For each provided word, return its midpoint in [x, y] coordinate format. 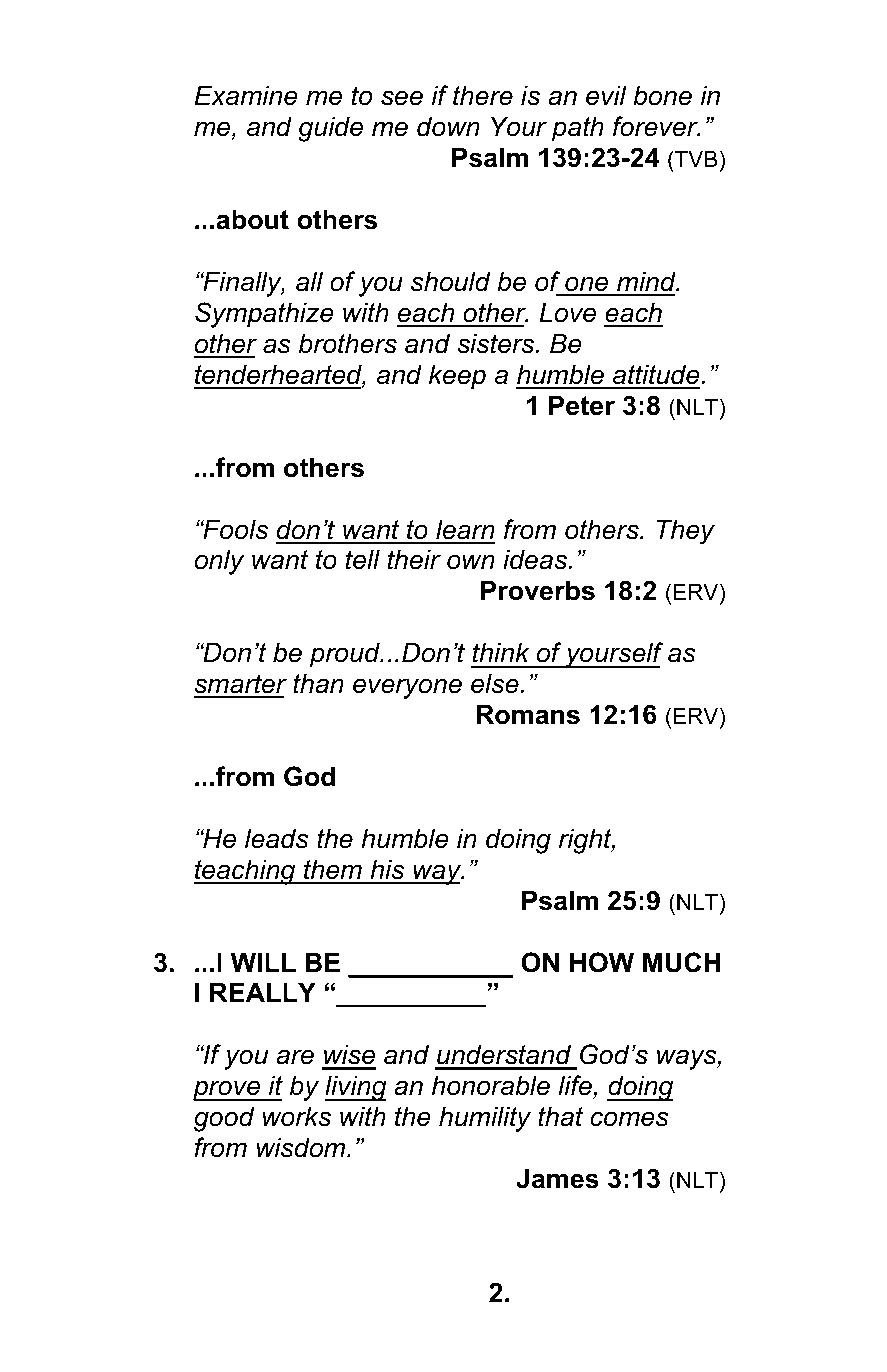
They [686, 531]
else [496, 683]
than [318, 683]
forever [656, 126]
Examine [246, 95]
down [448, 126]
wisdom [302, 1147]
